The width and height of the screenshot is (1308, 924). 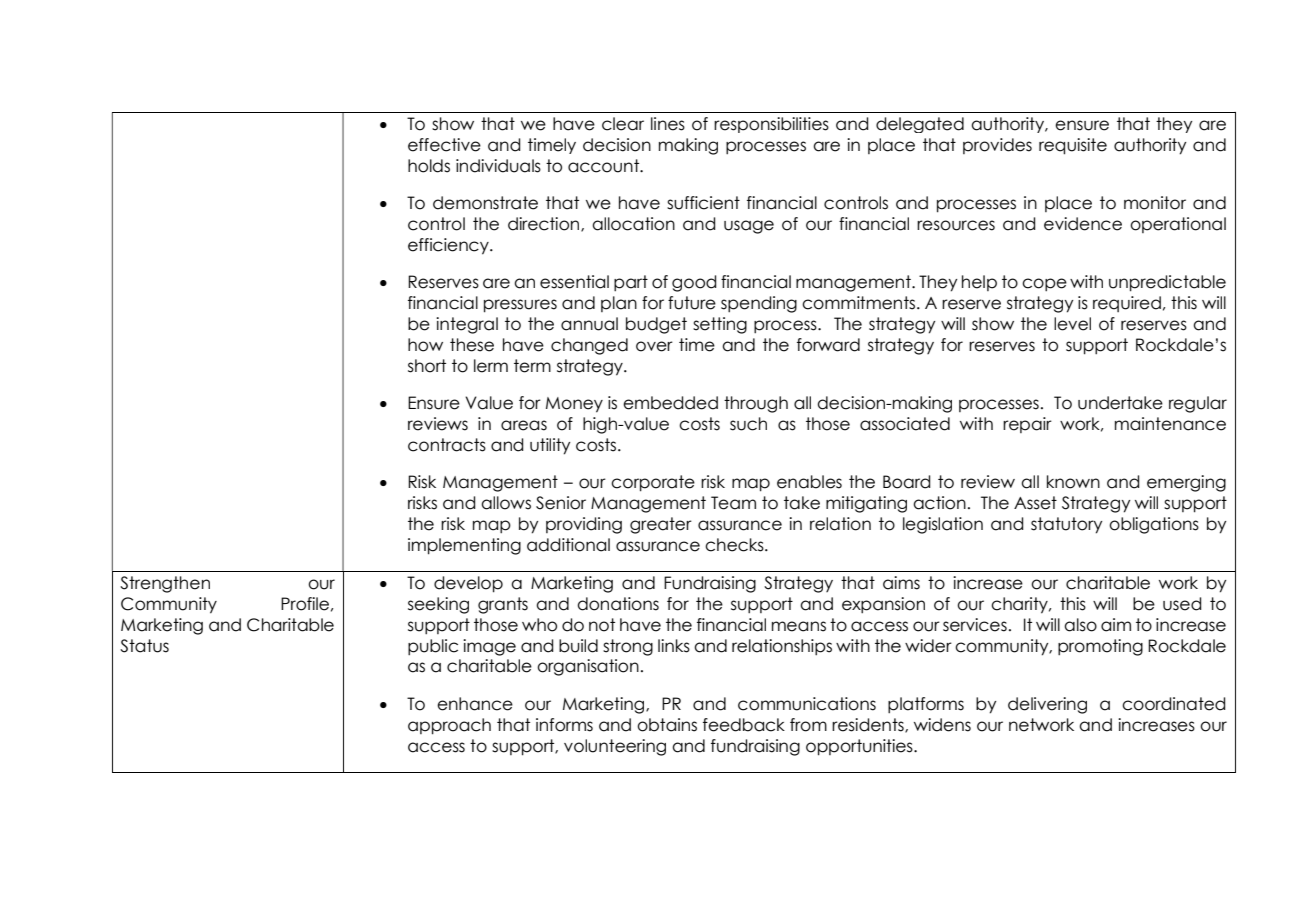 What do you see at coordinates (1066, 525) in the screenshot?
I see `statutory` at bounding box center [1066, 525].
